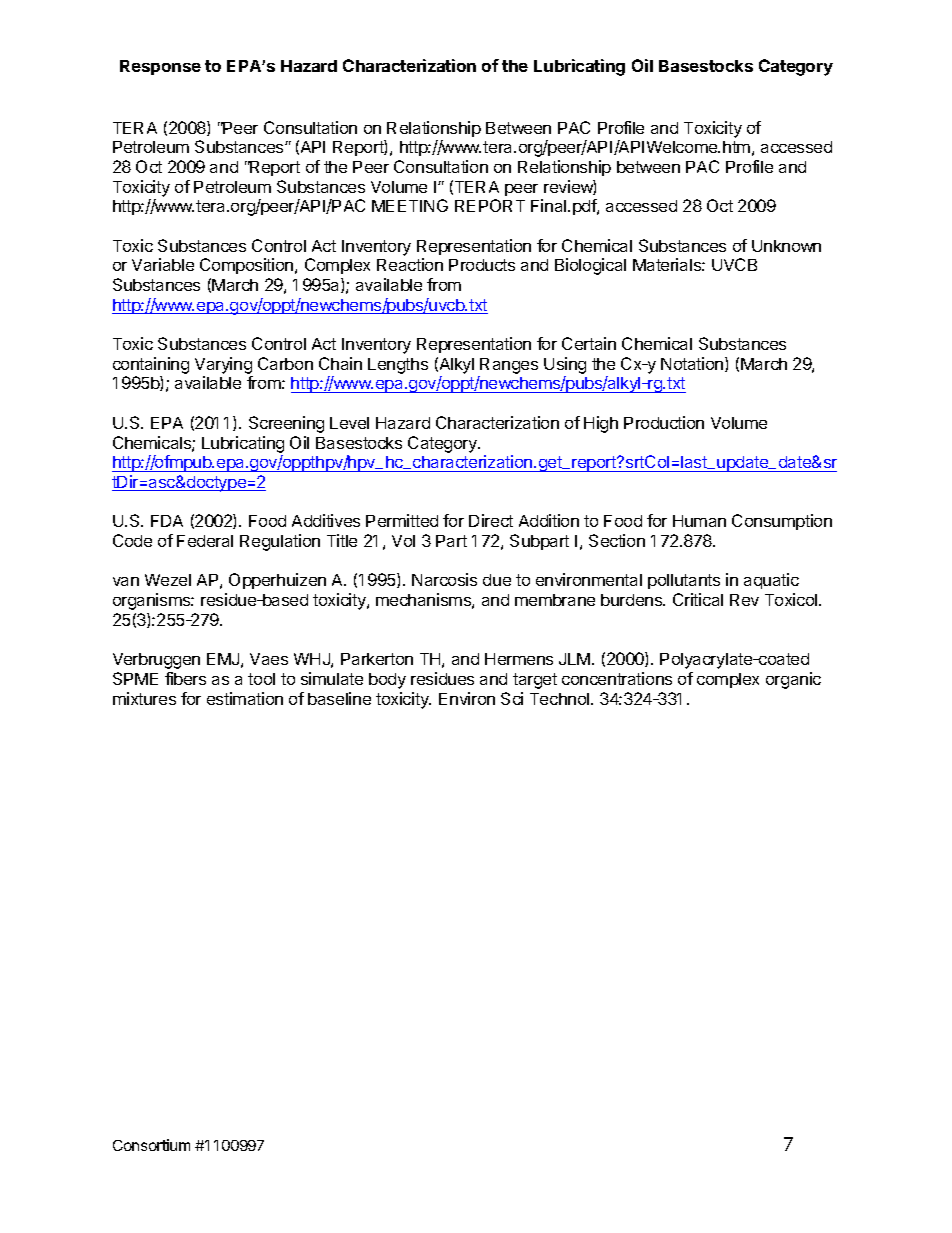 The image size is (952, 1233). Describe the element at coordinates (786, 246) in the screenshot. I see `Unknown` at that location.
